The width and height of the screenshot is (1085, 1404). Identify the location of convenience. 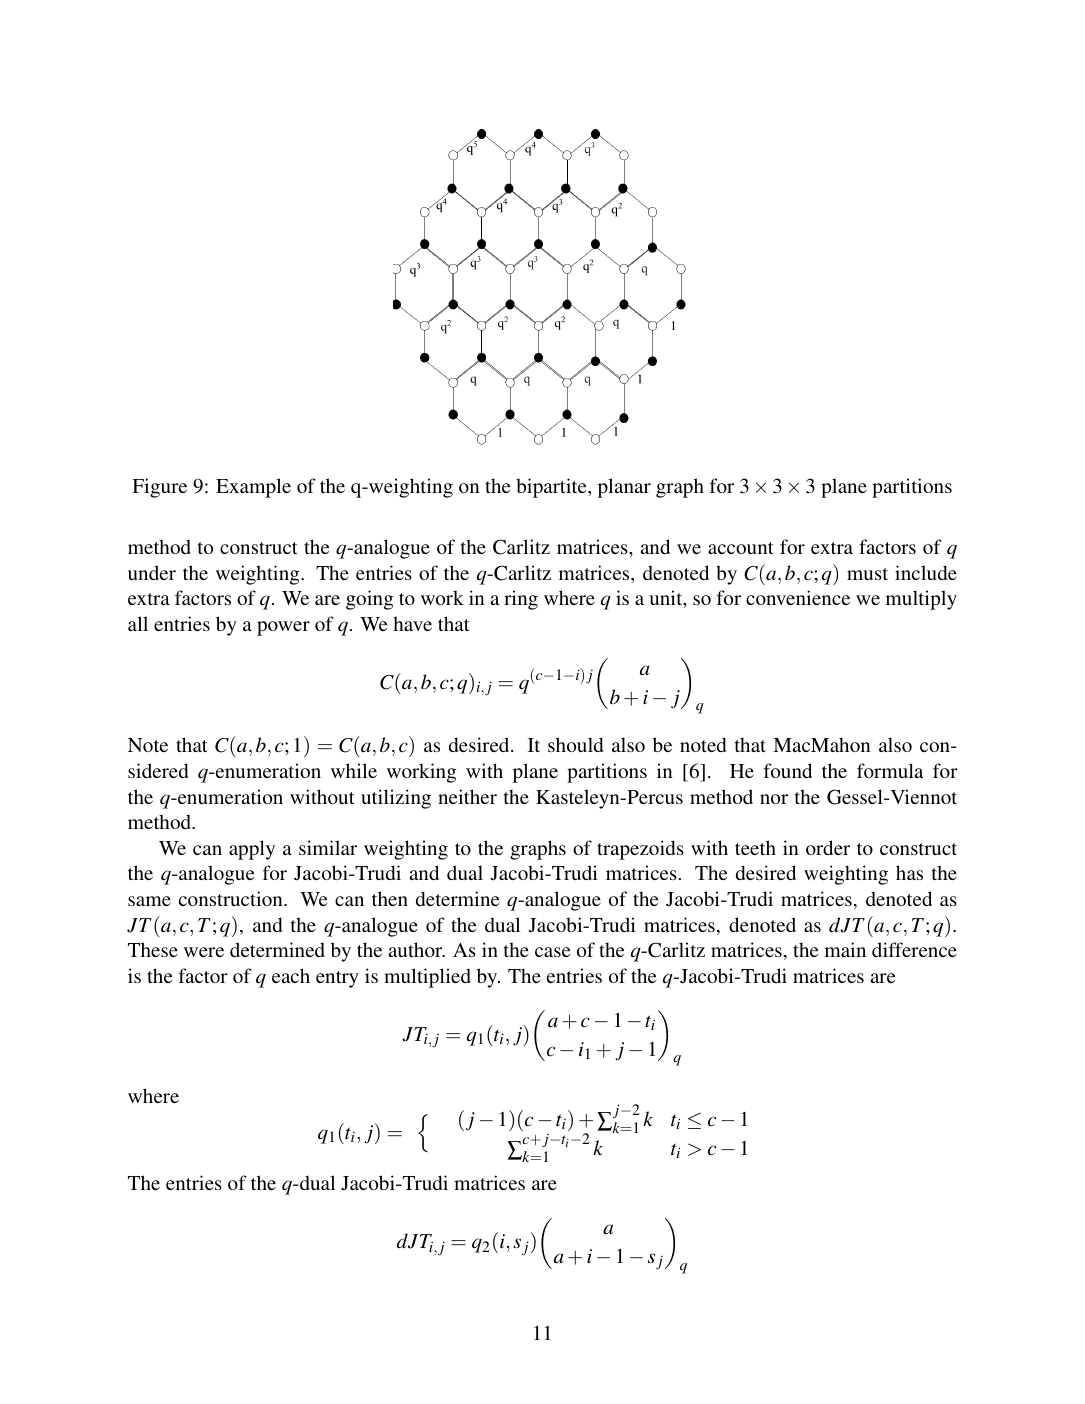
(798, 597).
